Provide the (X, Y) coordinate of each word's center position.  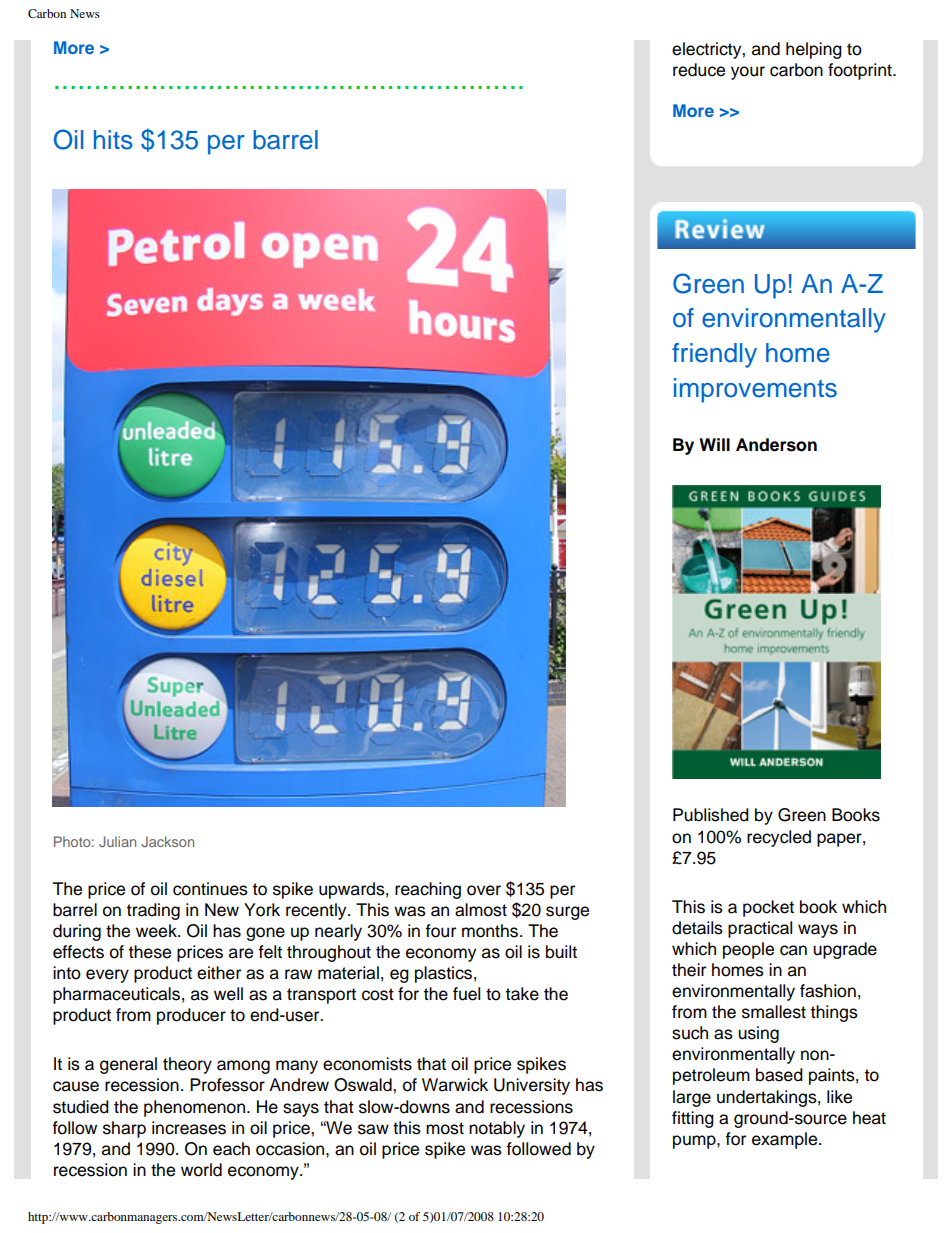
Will (714, 444)
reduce (699, 70)
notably (497, 1129)
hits (113, 140)
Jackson (167, 841)
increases (189, 1128)
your (748, 73)
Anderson (776, 445)
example (786, 1140)
